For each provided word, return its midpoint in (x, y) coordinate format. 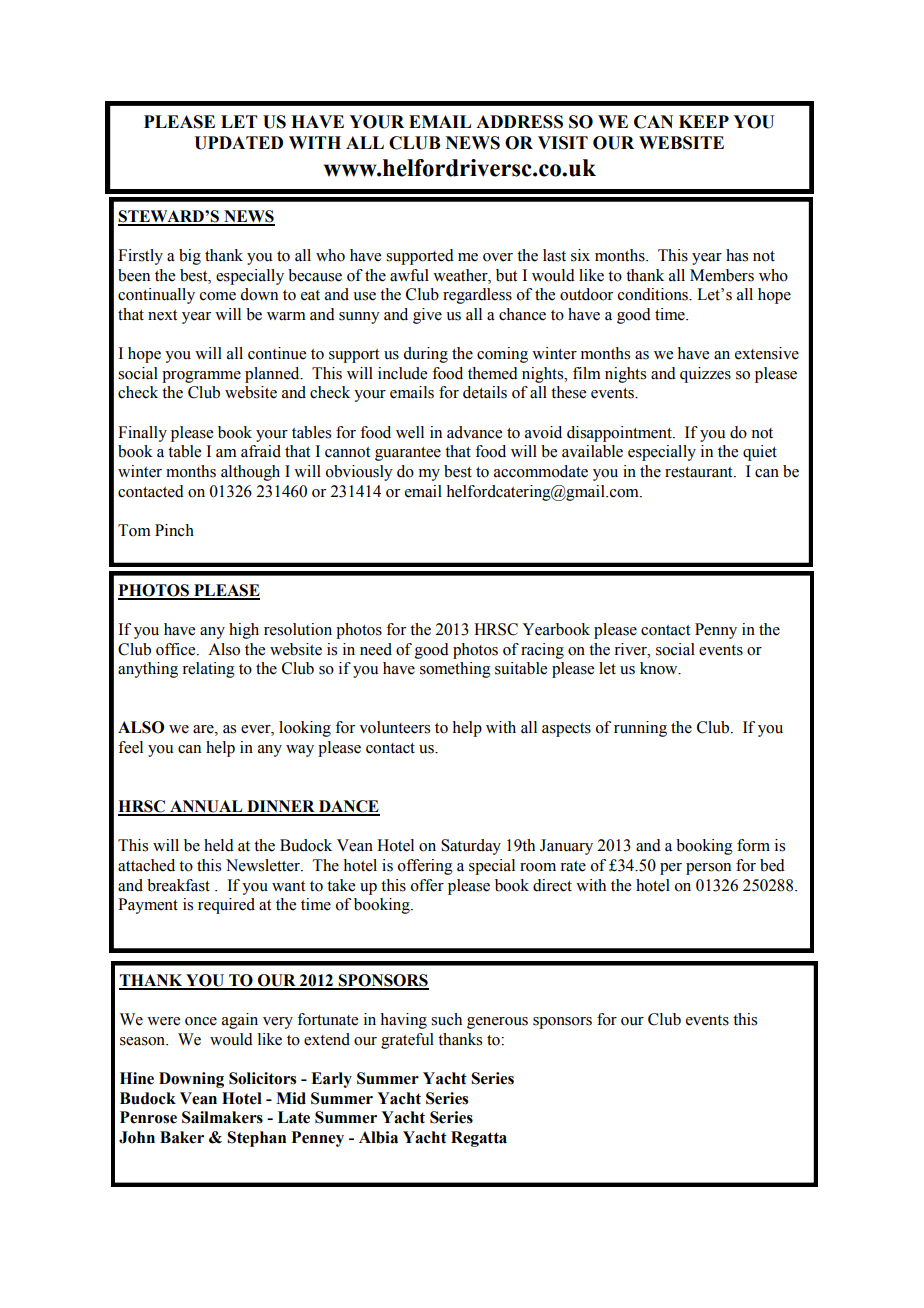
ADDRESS (519, 122)
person (708, 869)
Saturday (471, 847)
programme (201, 377)
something (455, 670)
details (485, 392)
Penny (716, 631)
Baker (182, 1137)
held (219, 845)
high (244, 631)
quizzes (705, 375)
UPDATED (238, 143)
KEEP (704, 121)
